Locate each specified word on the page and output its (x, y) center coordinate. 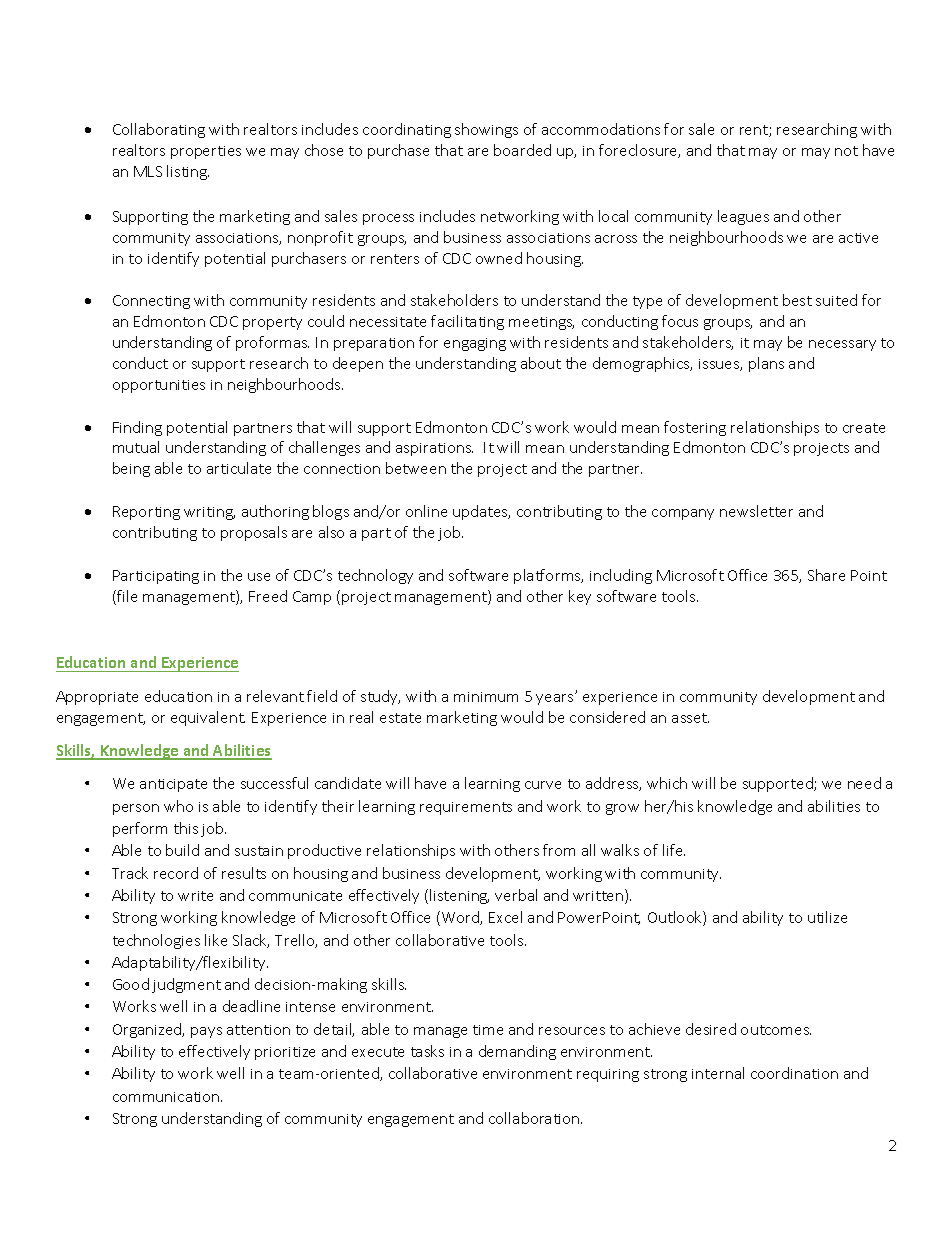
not (846, 151)
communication (167, 1097)
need (864, 783)
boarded (522, 150)
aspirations (434, 449)
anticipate (173, 785)
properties (206, 152)
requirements (466, 808)
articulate (239, 468)
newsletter (756, 511)
